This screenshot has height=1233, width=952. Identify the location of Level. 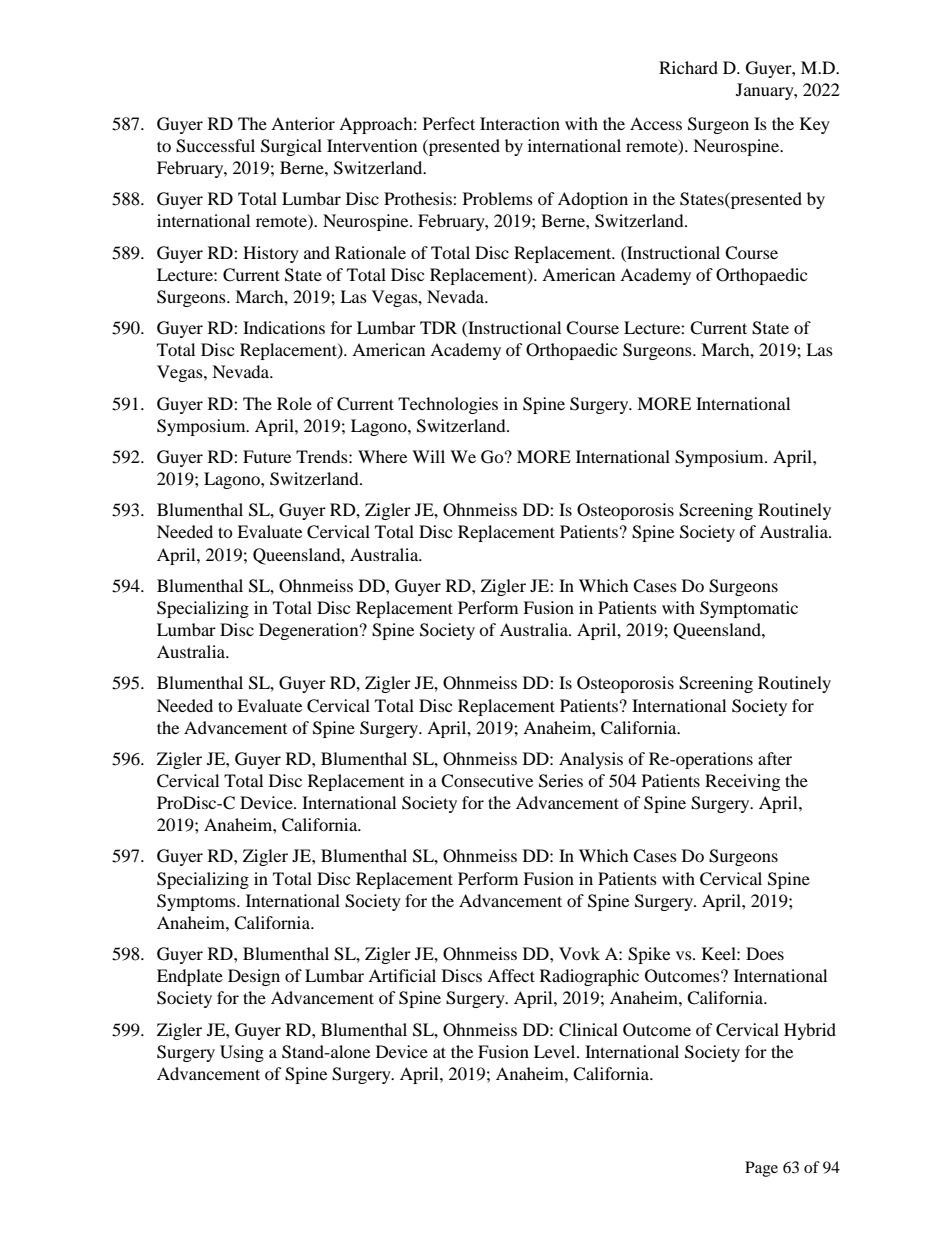
(556, 1051).
